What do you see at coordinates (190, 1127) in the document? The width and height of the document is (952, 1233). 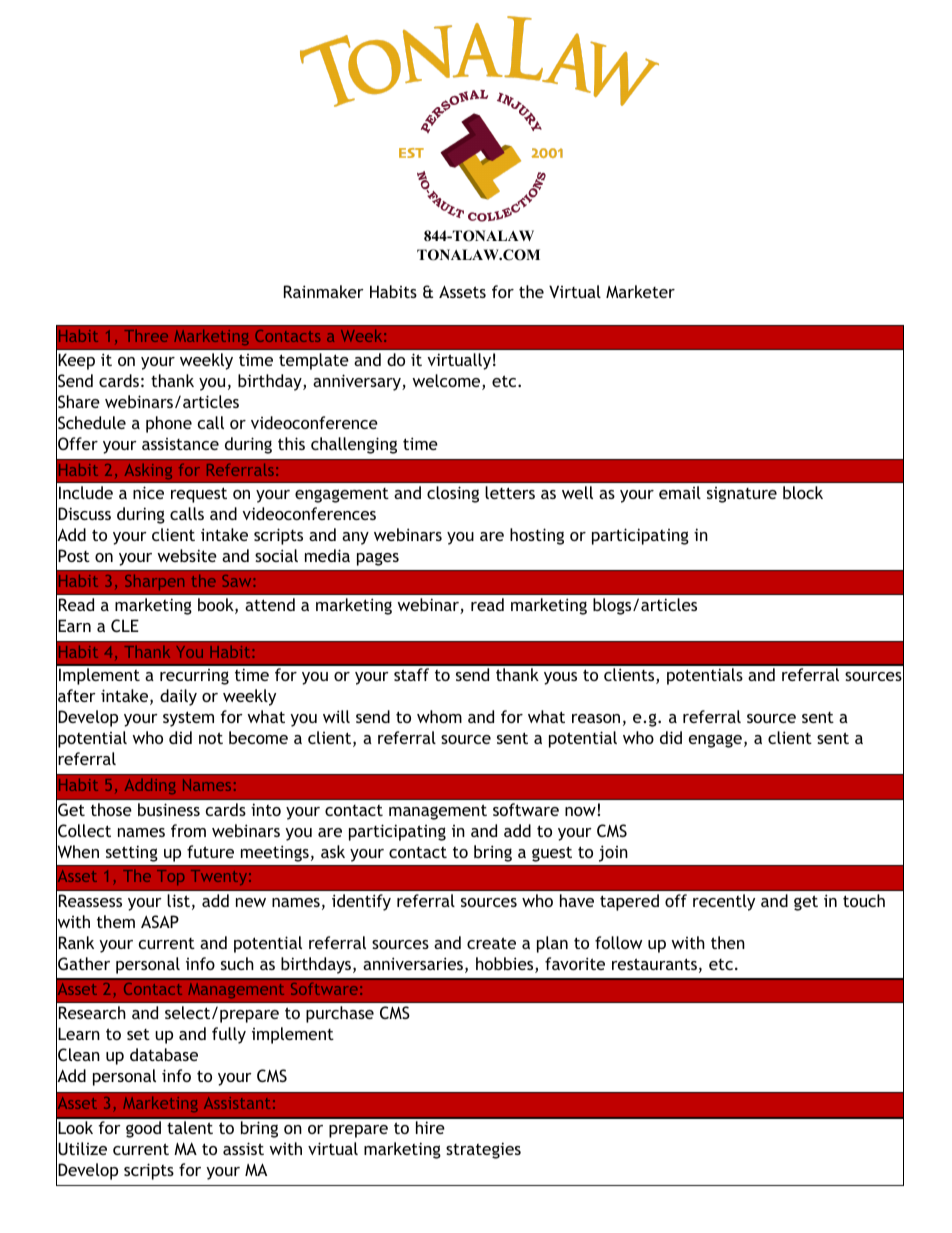 I see `talent` at bounding box center [190, 1127].
